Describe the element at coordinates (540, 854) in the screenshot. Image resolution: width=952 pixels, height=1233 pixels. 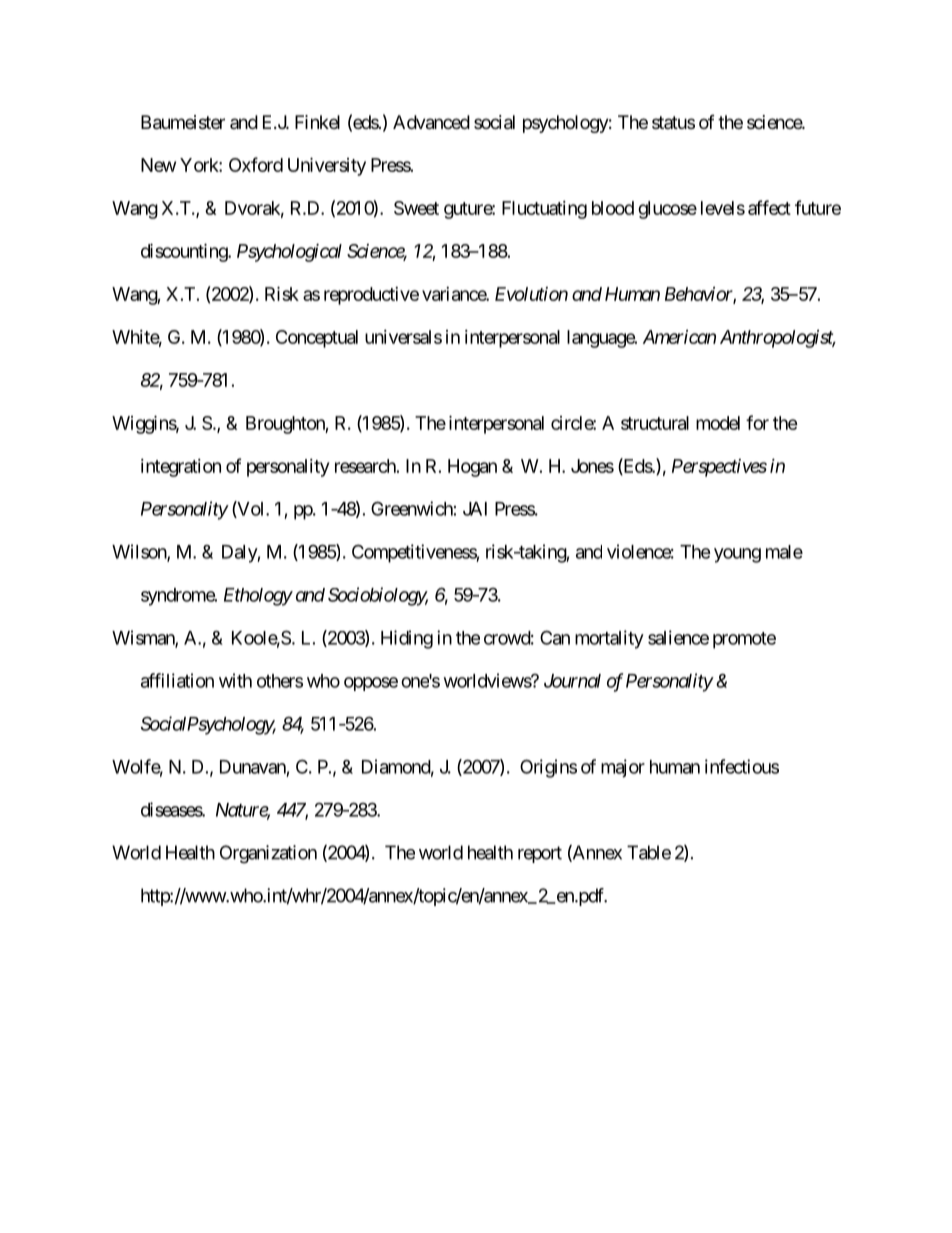
I see `report` at that location.
